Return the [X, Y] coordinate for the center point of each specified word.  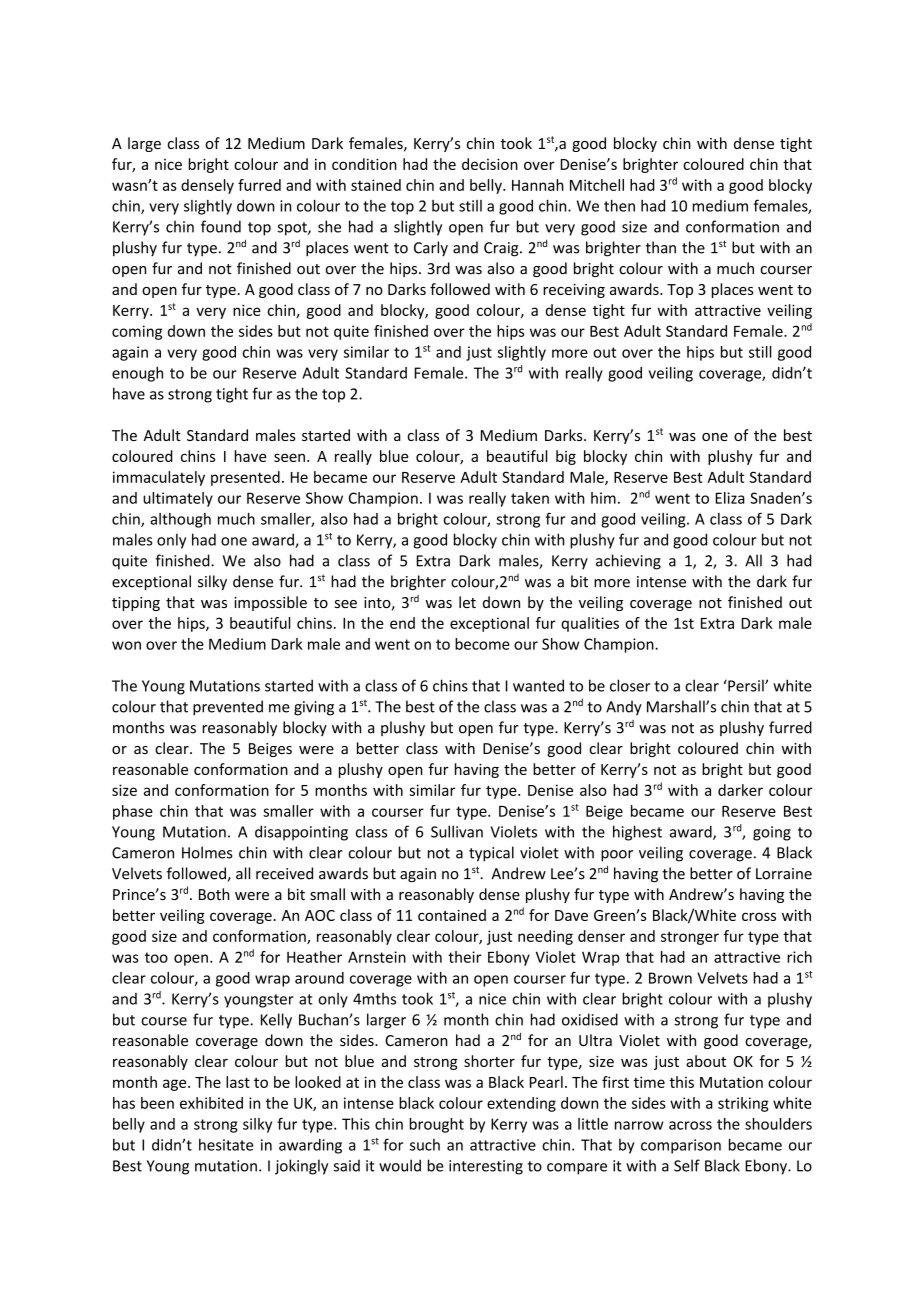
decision [490, 164]
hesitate [226, 1145]
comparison [681, 1146]
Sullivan [457, 831]
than [660, 247]
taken [530, 498]
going [772, 833]
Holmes [207, 852]
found [221, 226]
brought [436, 1125]
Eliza [730, 498]
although [180, 520]
